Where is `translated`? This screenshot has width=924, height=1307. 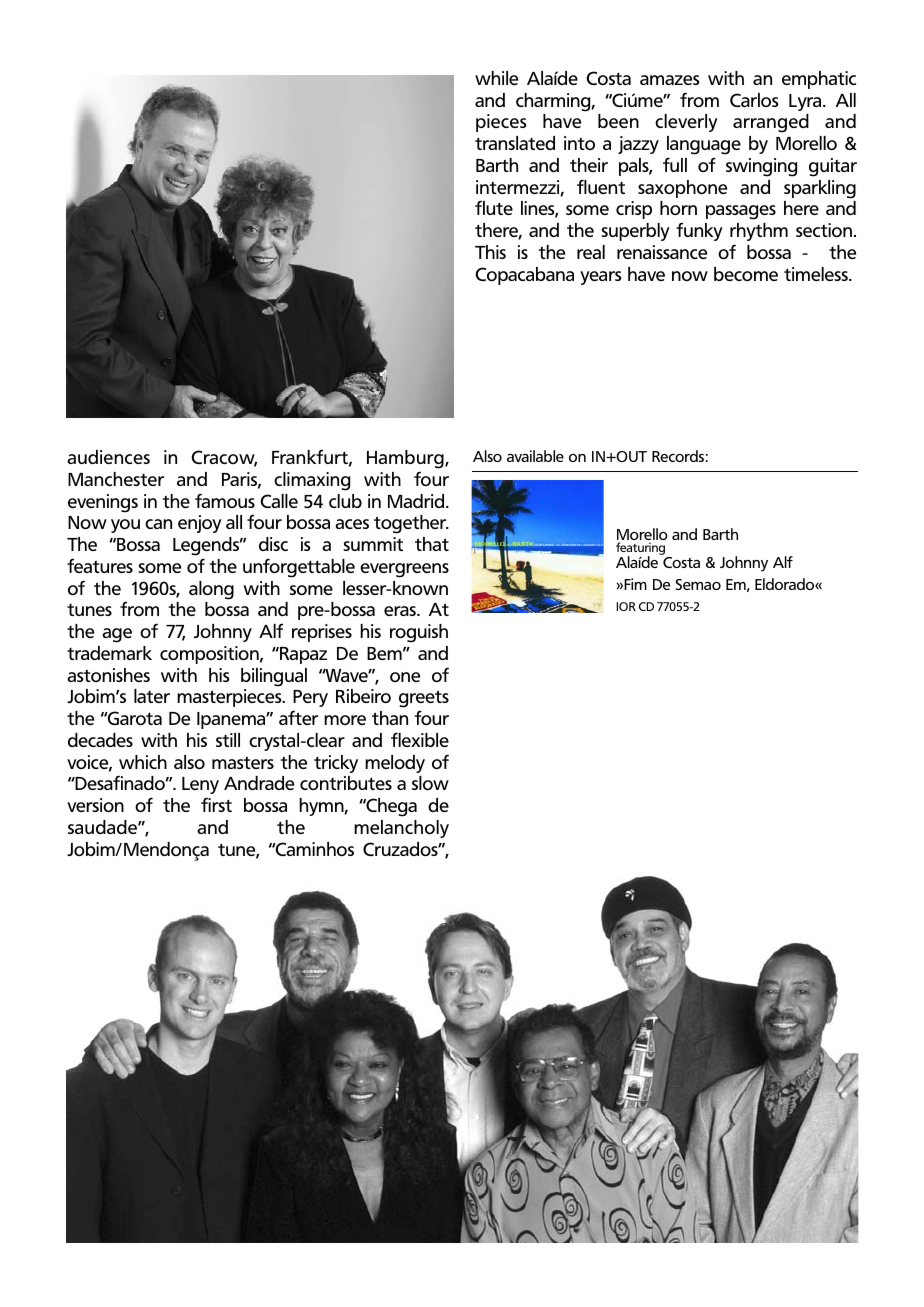 translated is located at coordinates (515, 143).
